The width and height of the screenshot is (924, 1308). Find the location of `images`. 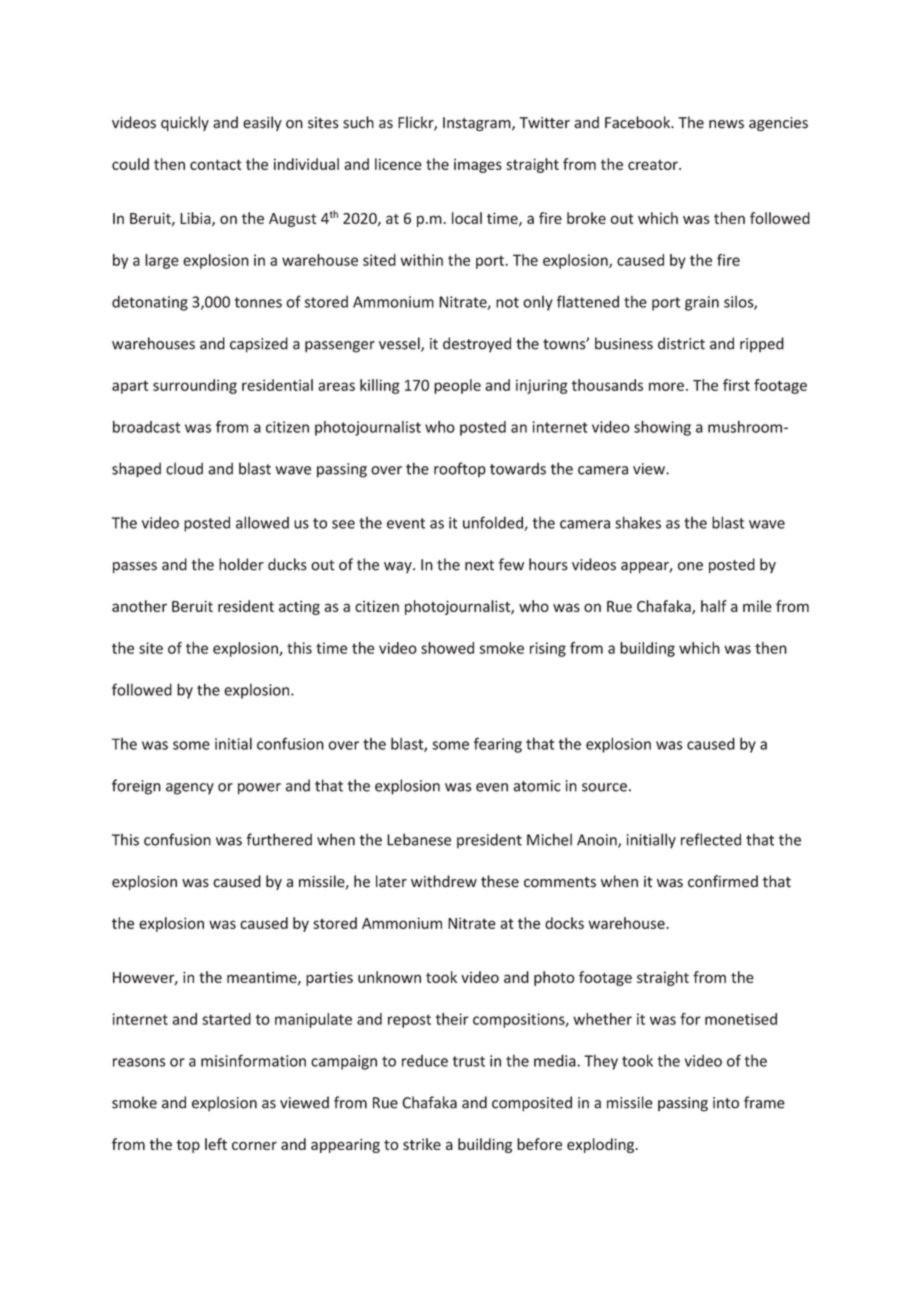

images is located at coordinates (478, 166).
